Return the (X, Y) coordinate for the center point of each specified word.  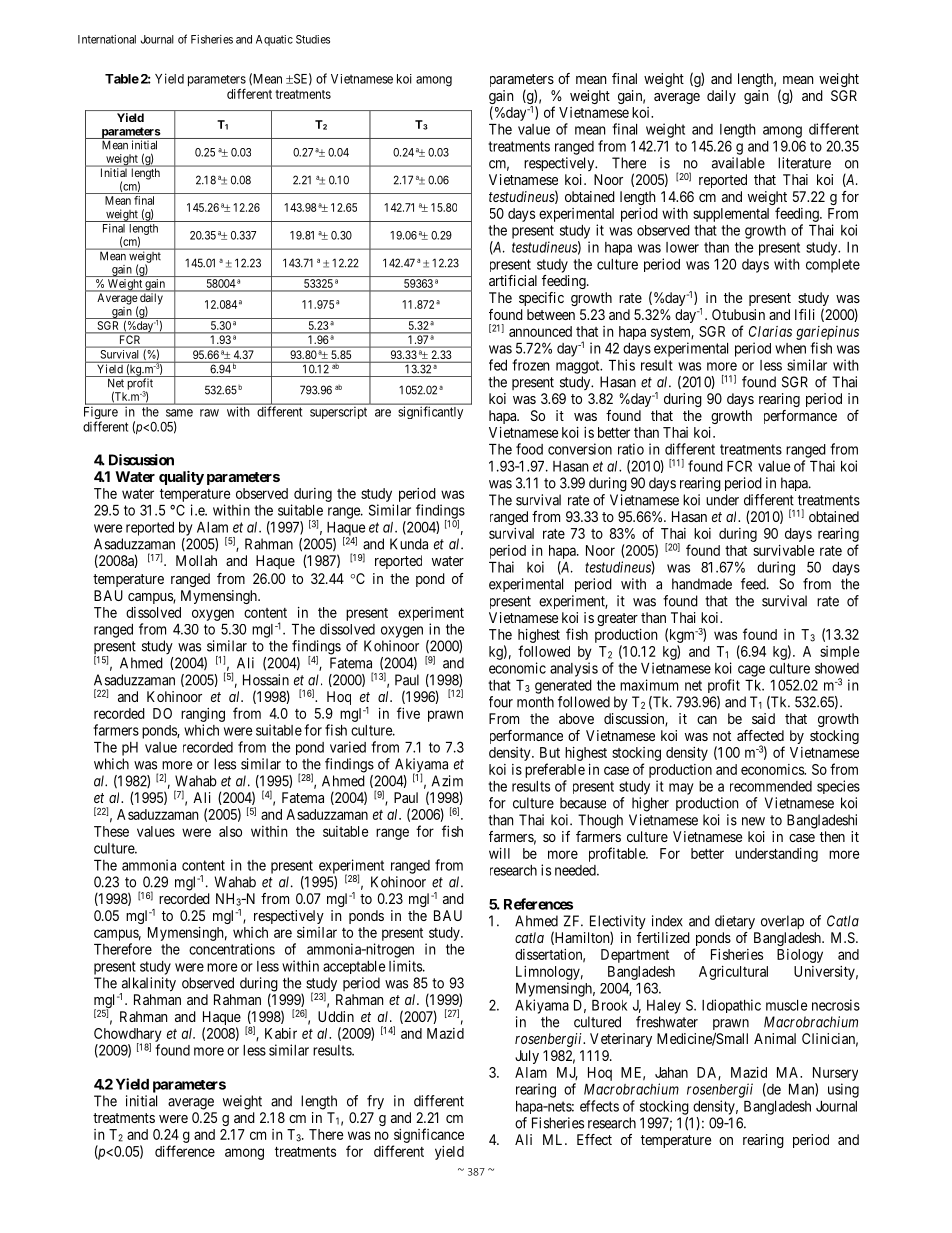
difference (185, 1151)
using (843, 1090)
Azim (447, 781)
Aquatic (274, 40)
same (179, 413)
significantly (430, 412)
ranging (203, 715)
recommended (771, 786)
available (738, 163)
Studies (313, 39)
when (790, 348)
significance (428, 1137)
